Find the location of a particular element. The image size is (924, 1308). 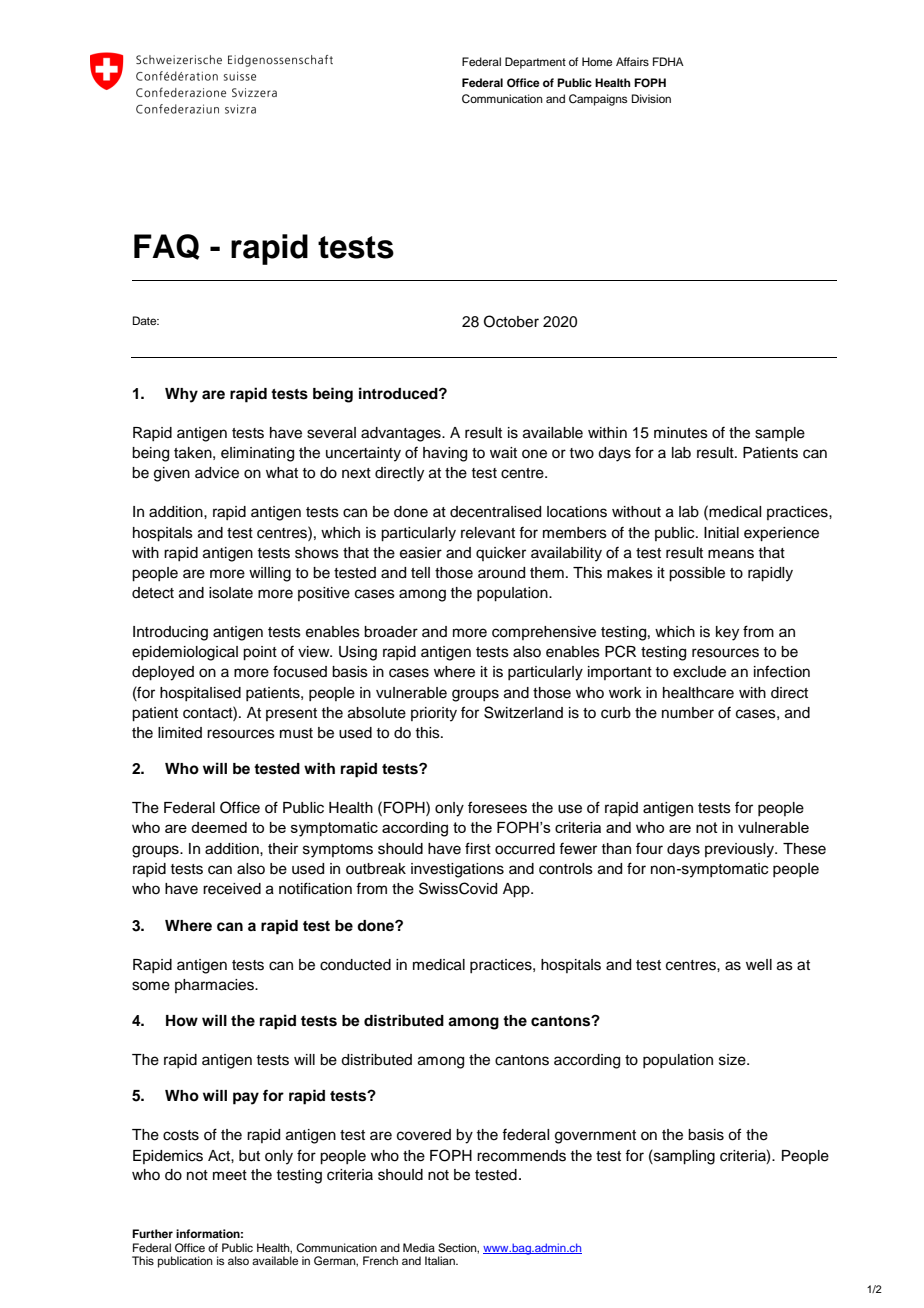

FAQ is located at coordinates (167, 247).
